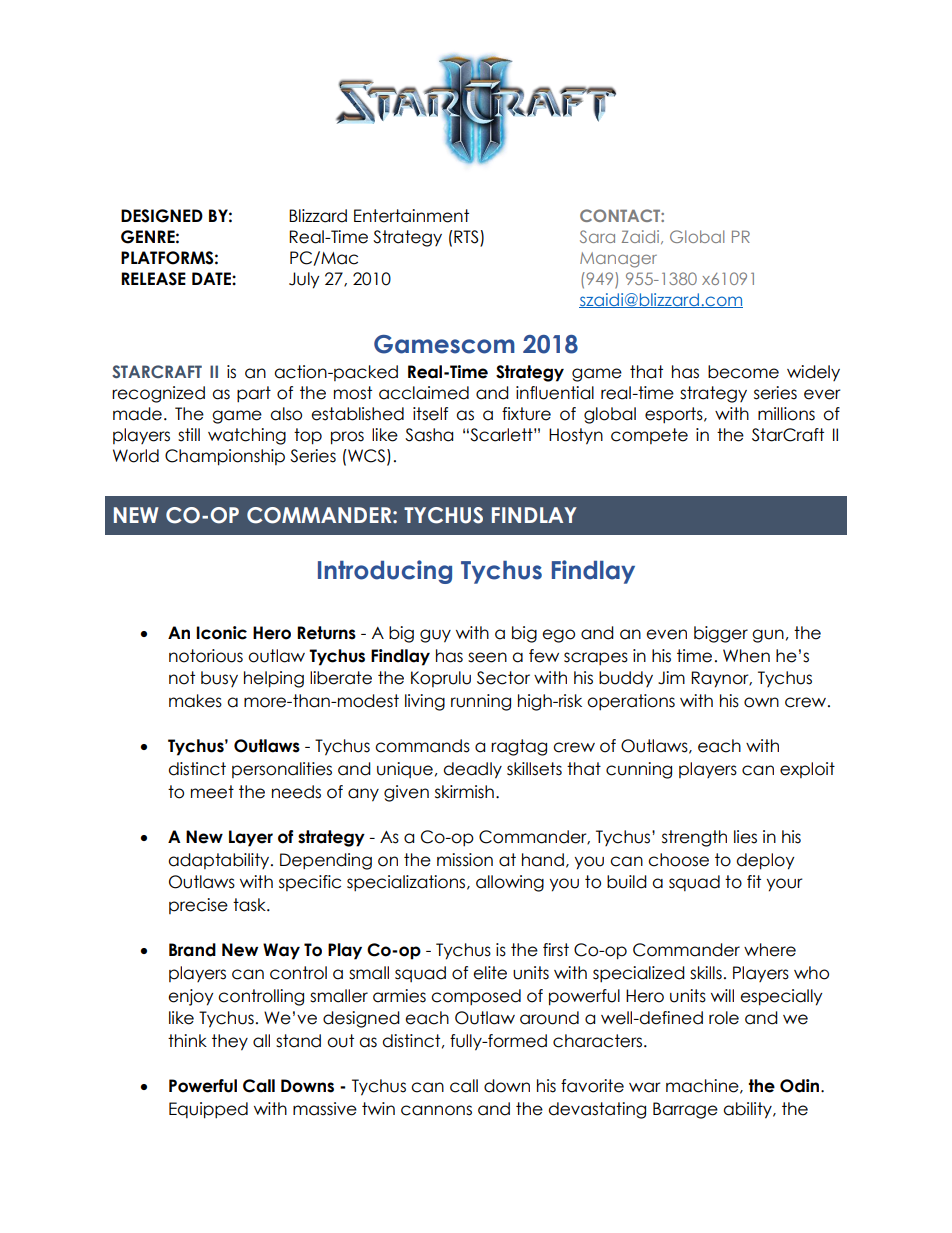 Image resolution: width=952 pixels, height=1233 pixels. Describe the element at coordinates (801, 1086) in the screenshot. I see `Odin` at that location.
